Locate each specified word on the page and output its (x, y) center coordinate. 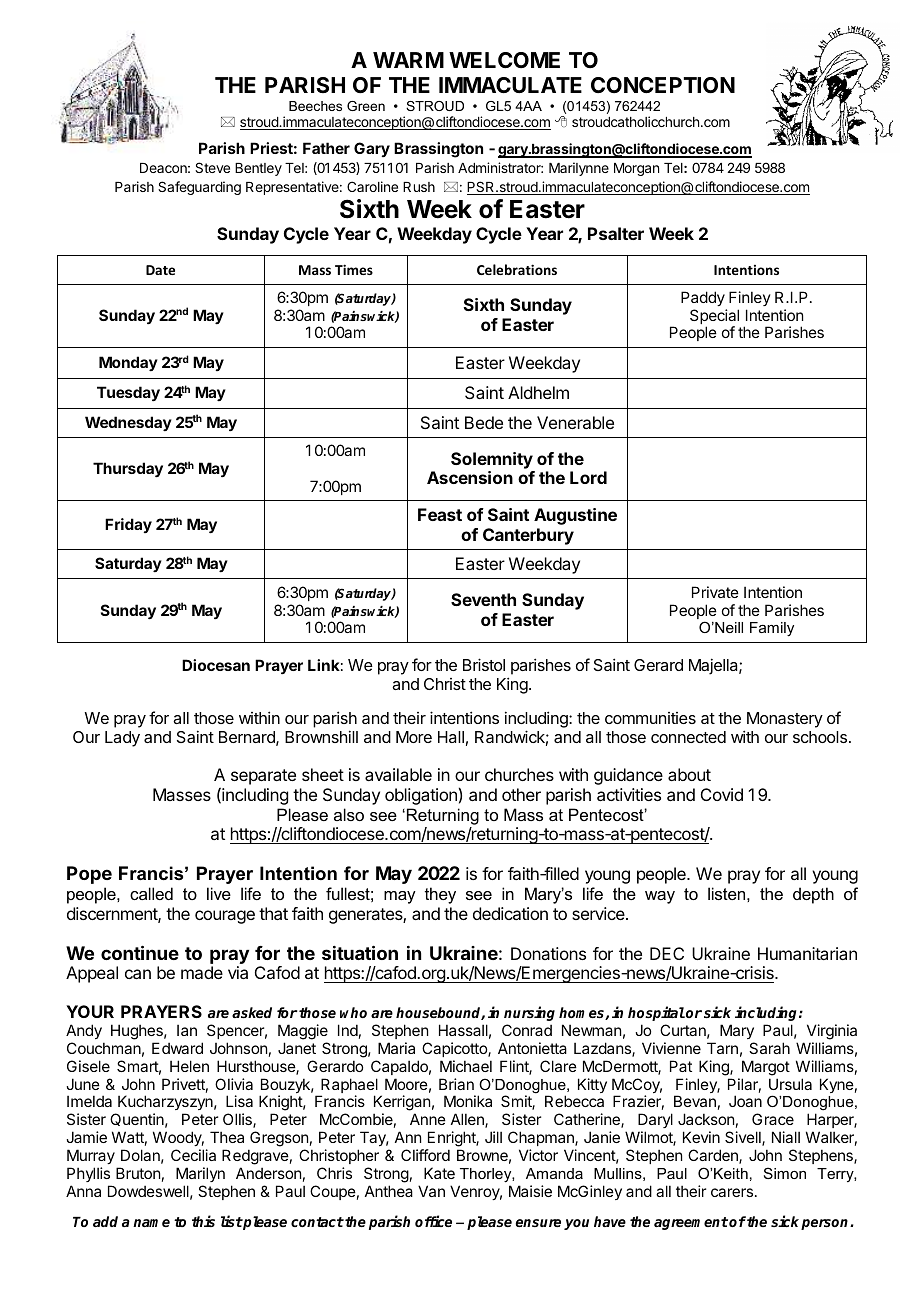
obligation (421, 796)
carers (732, 1192)
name (151, 1223)
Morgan (636, 169)
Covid (722, 794)
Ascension (470, 477)
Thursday (128, 470)
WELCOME (504, 60)
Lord (588, 477)
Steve (212, 167)
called (151, 893)
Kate (439, 1173)
